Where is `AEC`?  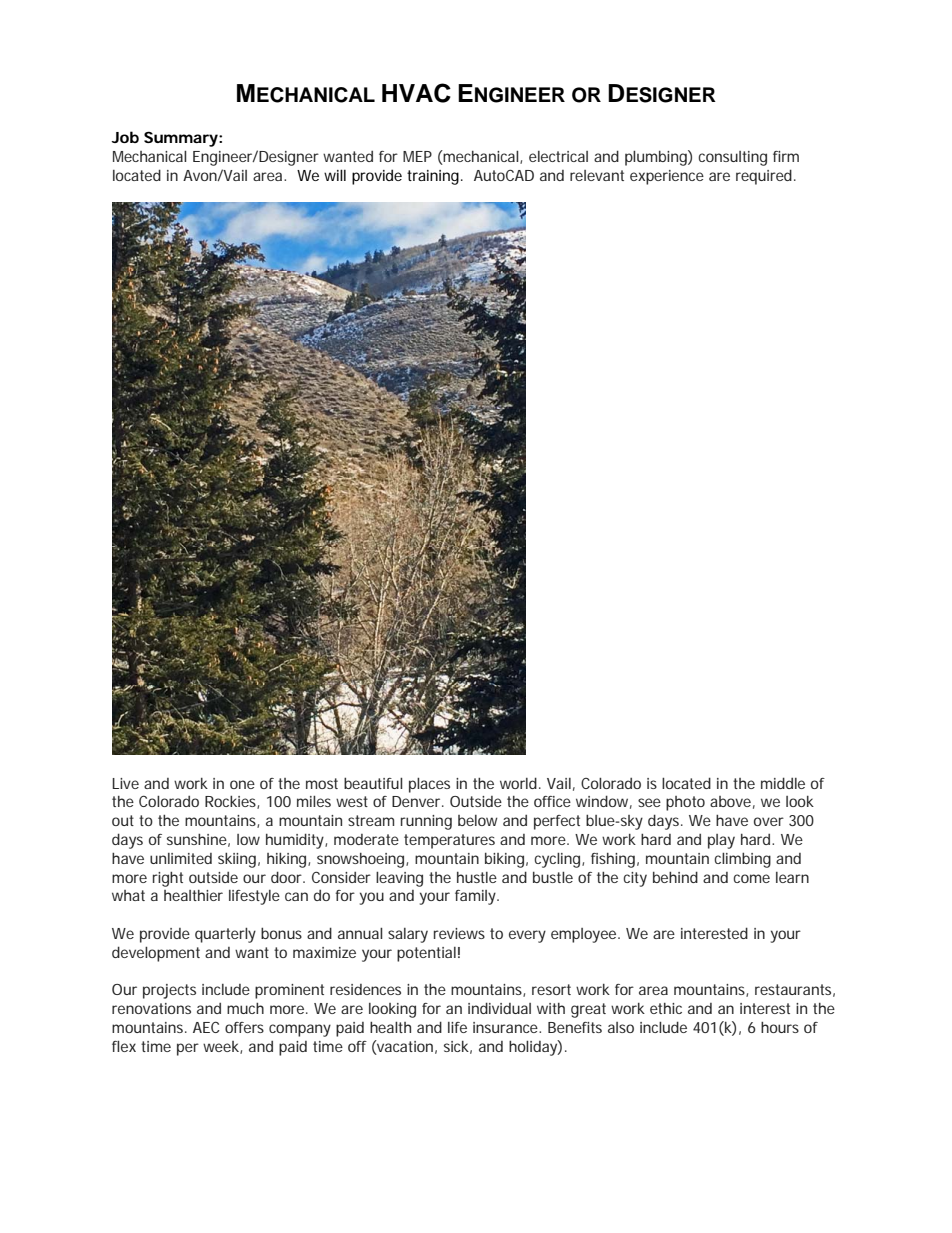
AEC is located at coordinates (206, 1027).
